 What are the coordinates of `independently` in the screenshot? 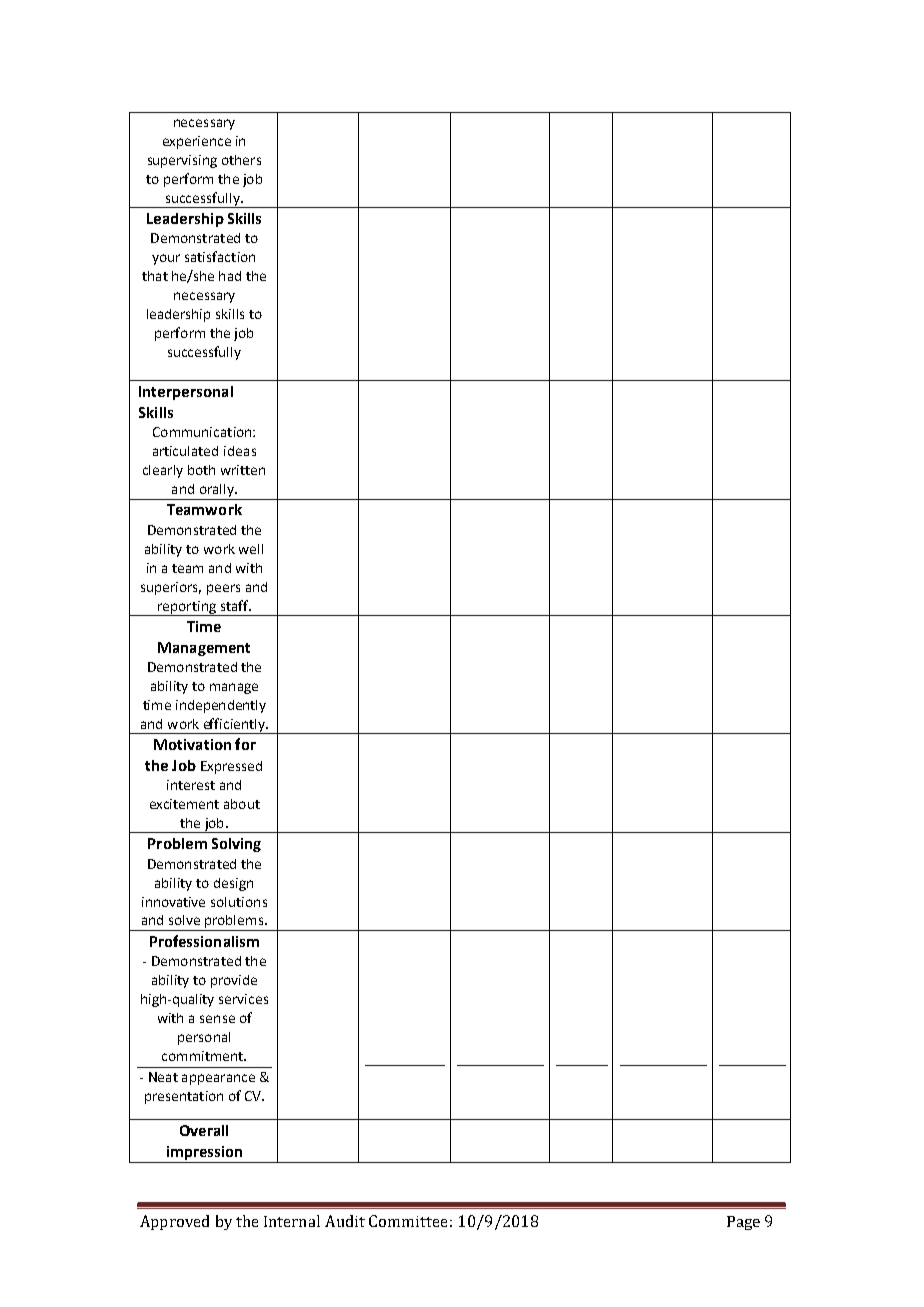 It's located at (221, 706).
